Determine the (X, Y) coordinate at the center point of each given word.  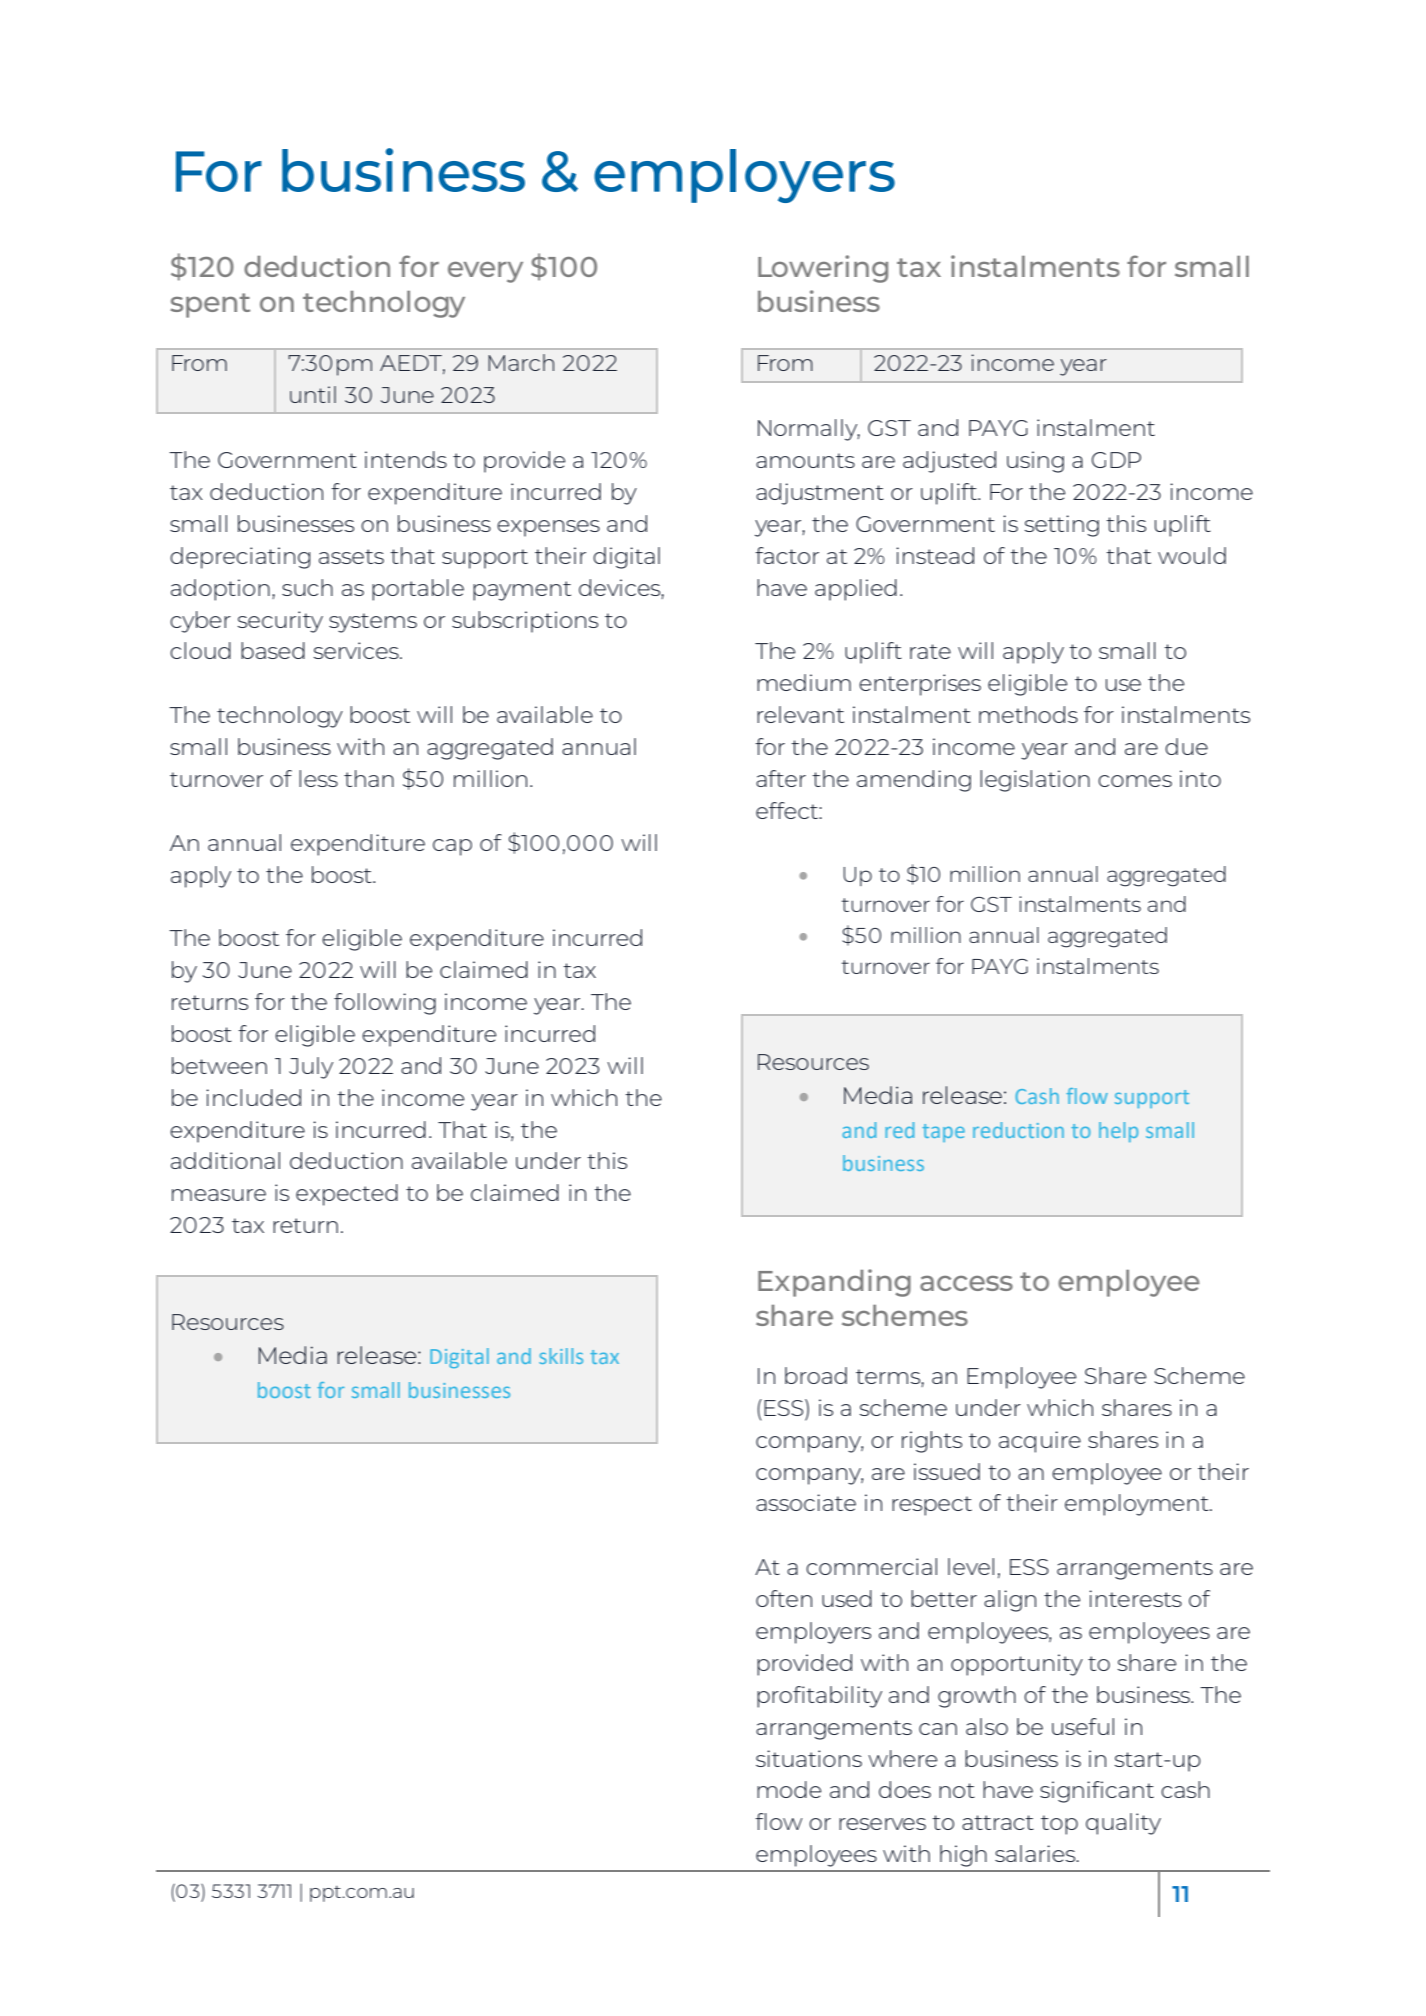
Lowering (823, 269)
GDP (1116, 460)
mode (789, 1789)
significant (1097, 1792)
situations (809, 1758)
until (313, 394)
